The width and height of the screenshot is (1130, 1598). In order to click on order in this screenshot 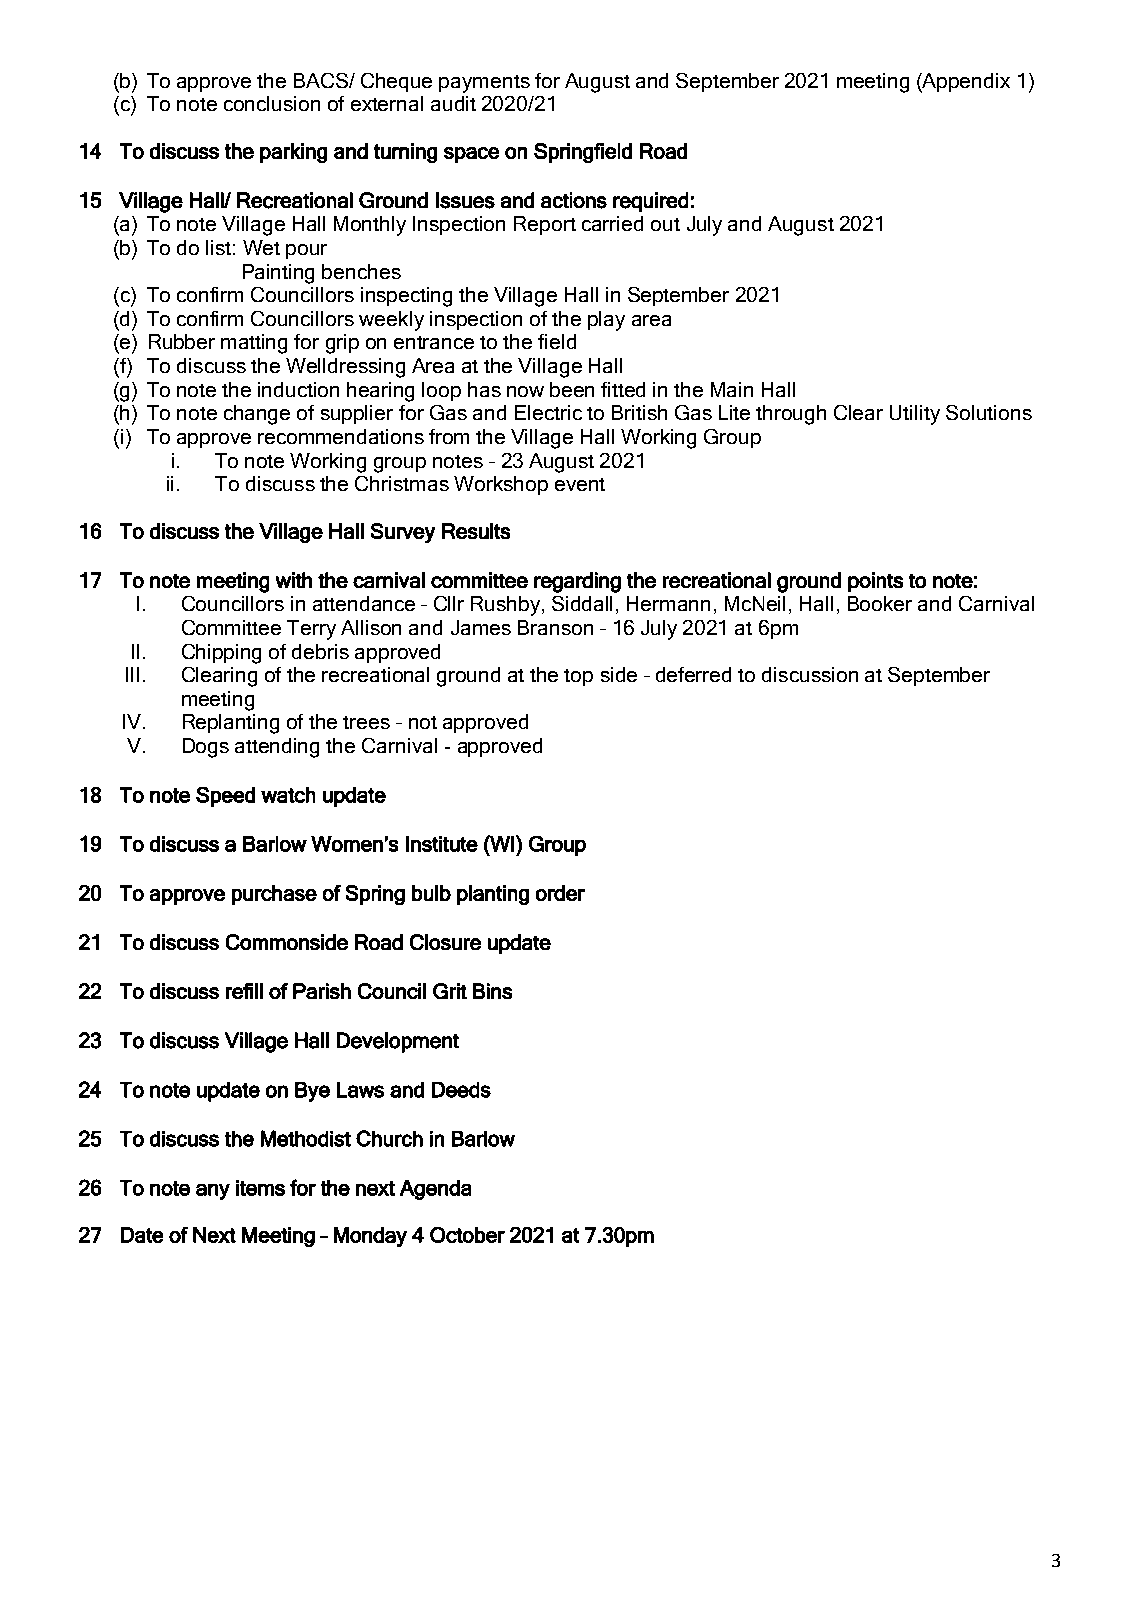, I will do `click(560, 893)`.
